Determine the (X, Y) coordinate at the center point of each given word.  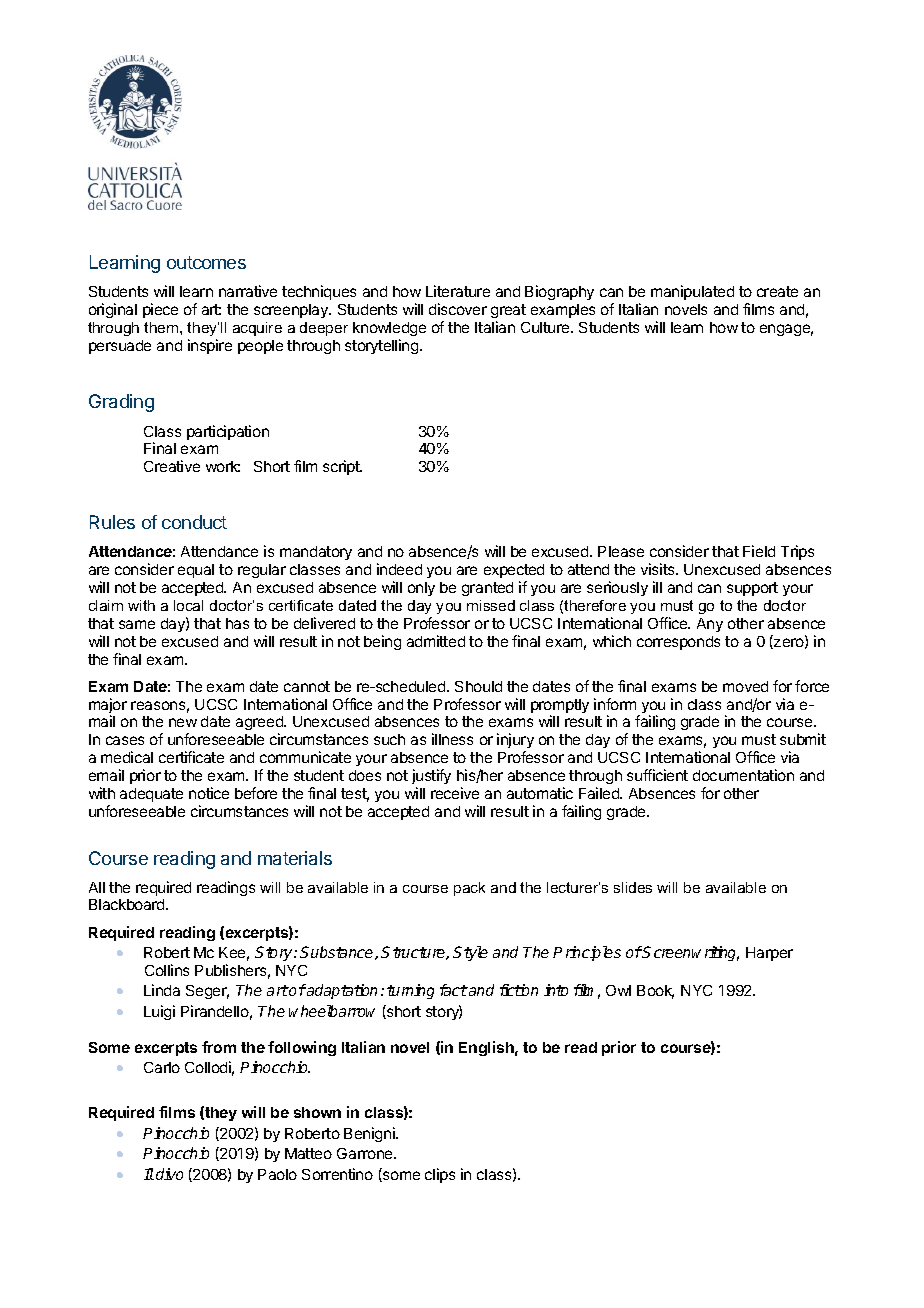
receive (455, 793)
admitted (436, 641)
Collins (167, 970)
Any (710, 625)
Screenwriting (690, 953)
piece (160, 310)
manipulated (692, 292)
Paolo (277, 1174)
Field (759, 551)
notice (209, 793)
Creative (172, 466)
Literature (458, 291)
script (342, 467)
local (188, 605)
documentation (743, 775)
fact (454, 990)
